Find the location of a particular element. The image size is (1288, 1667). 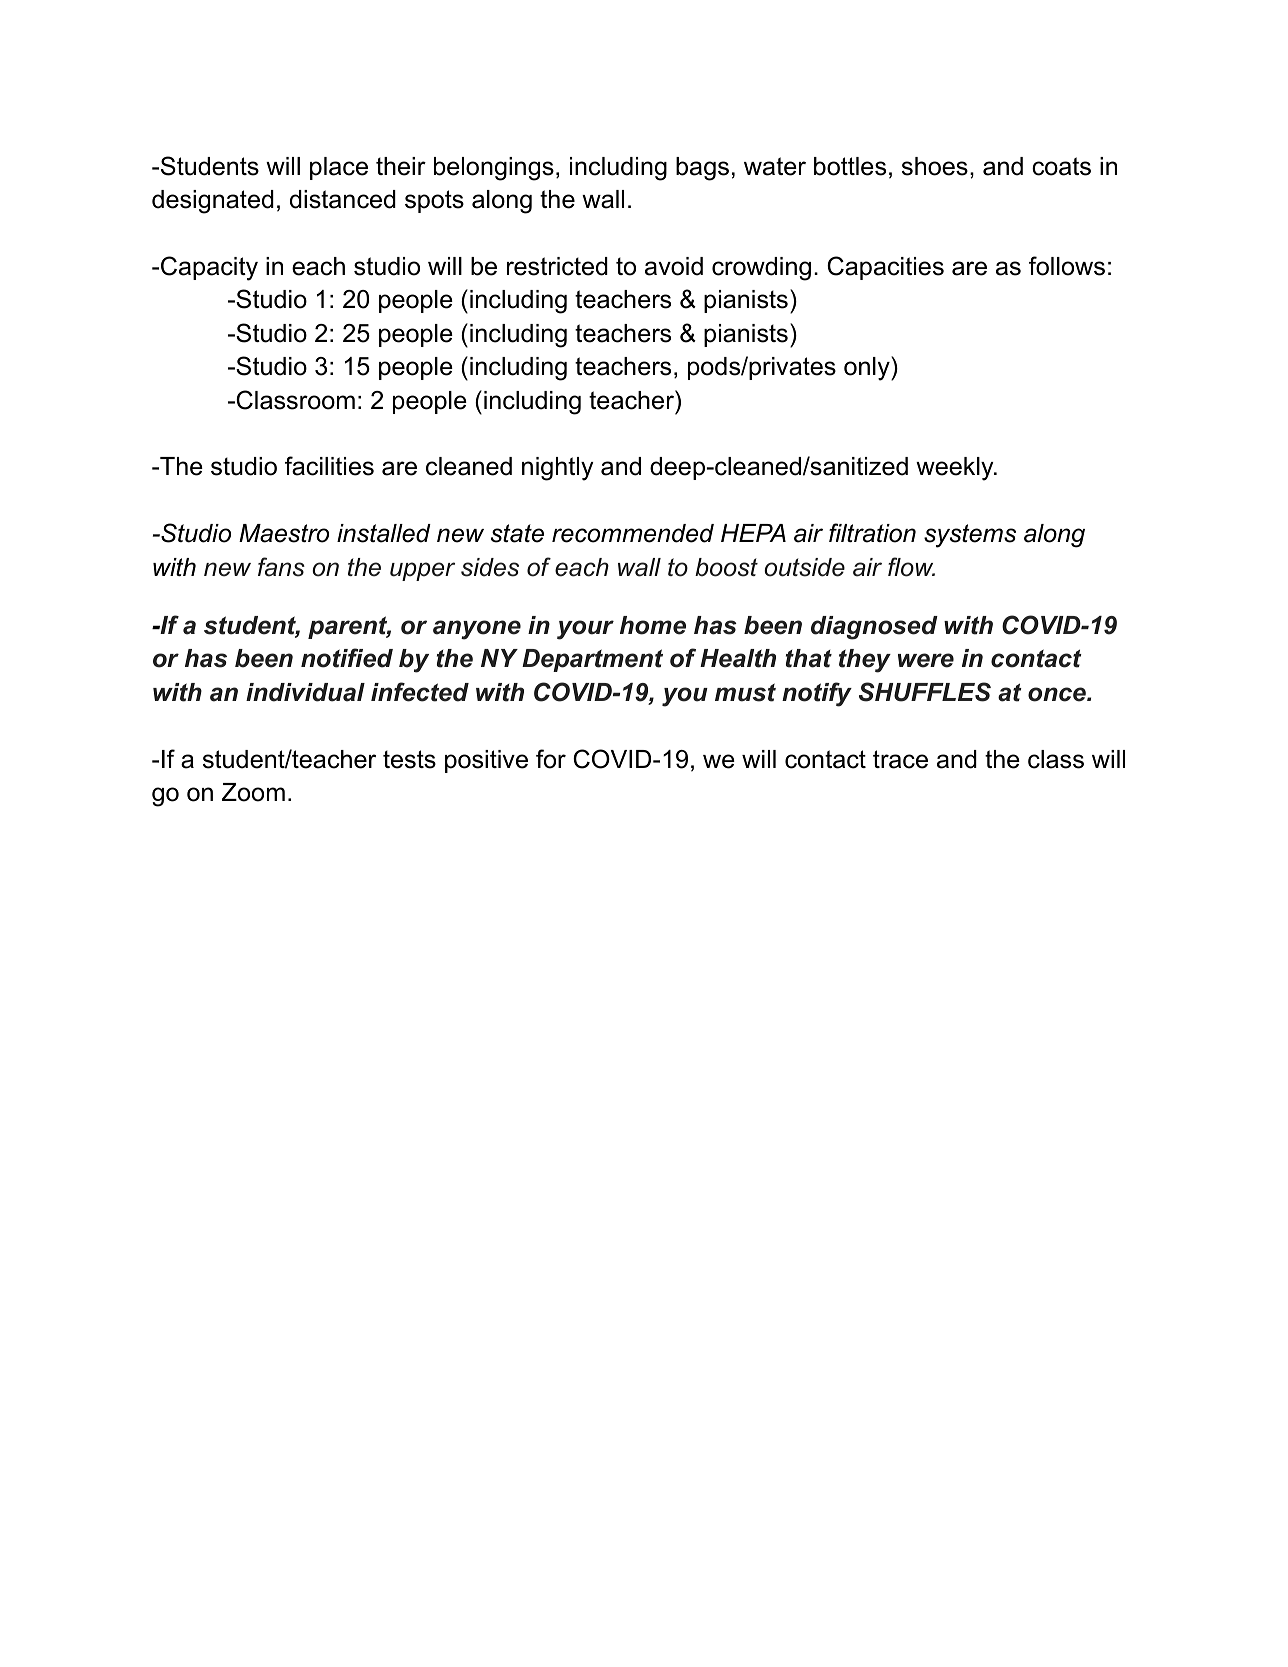

facilities is located at coordinates (329, 466).
